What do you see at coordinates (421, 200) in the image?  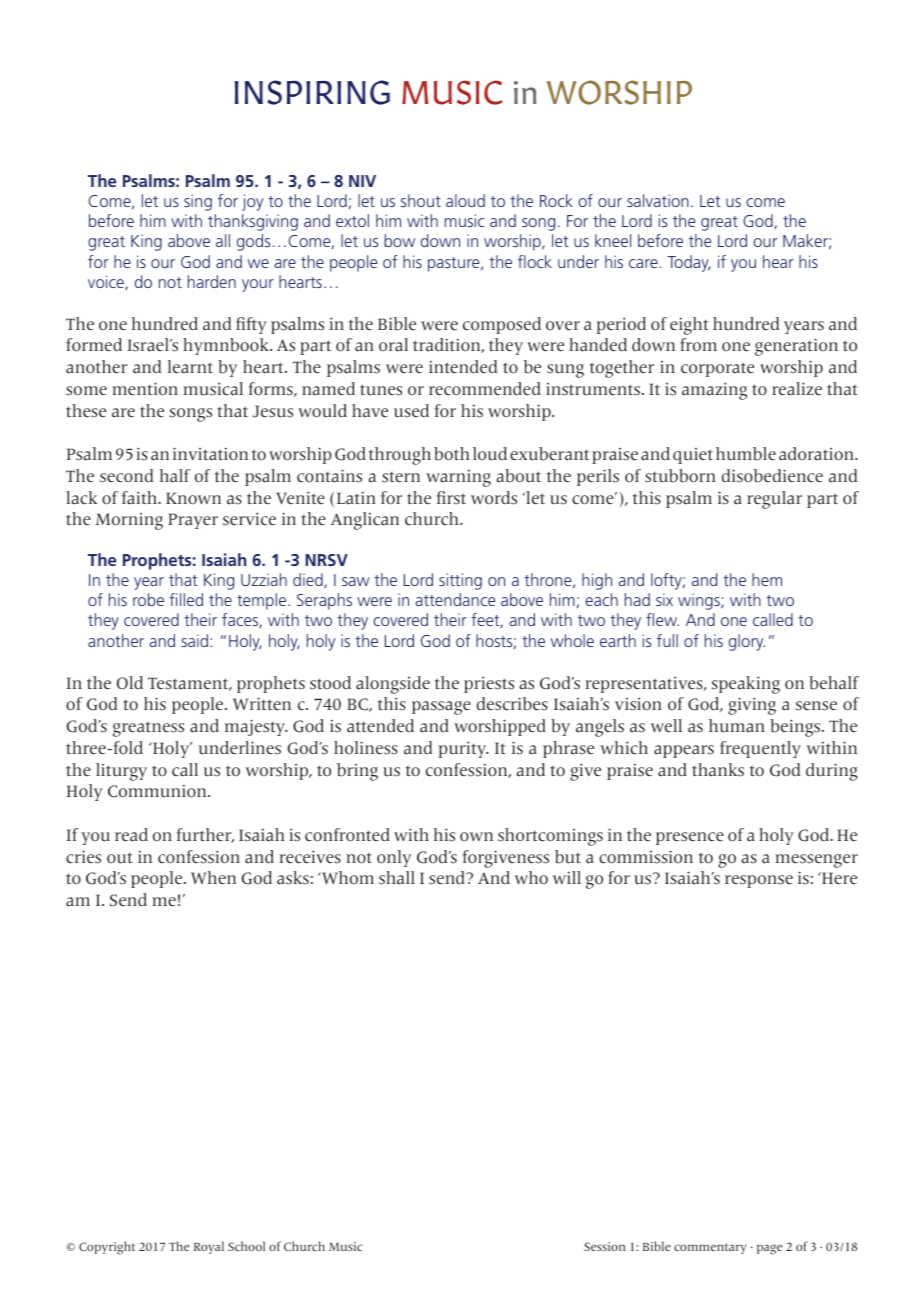 I see `shout` at bounding box center [421, 200].
